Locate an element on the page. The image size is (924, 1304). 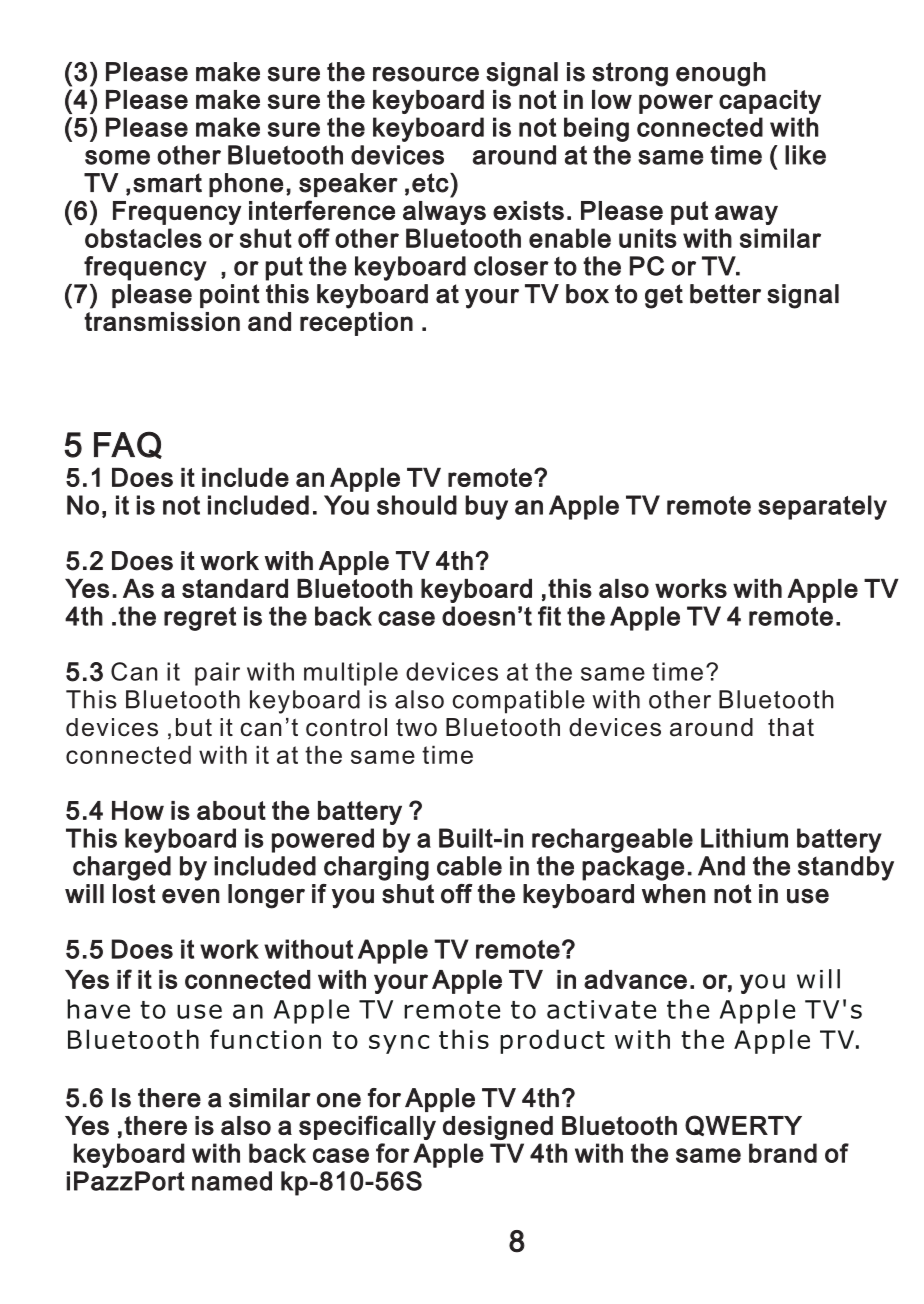
capacity is located at coordinates (770, 102).
